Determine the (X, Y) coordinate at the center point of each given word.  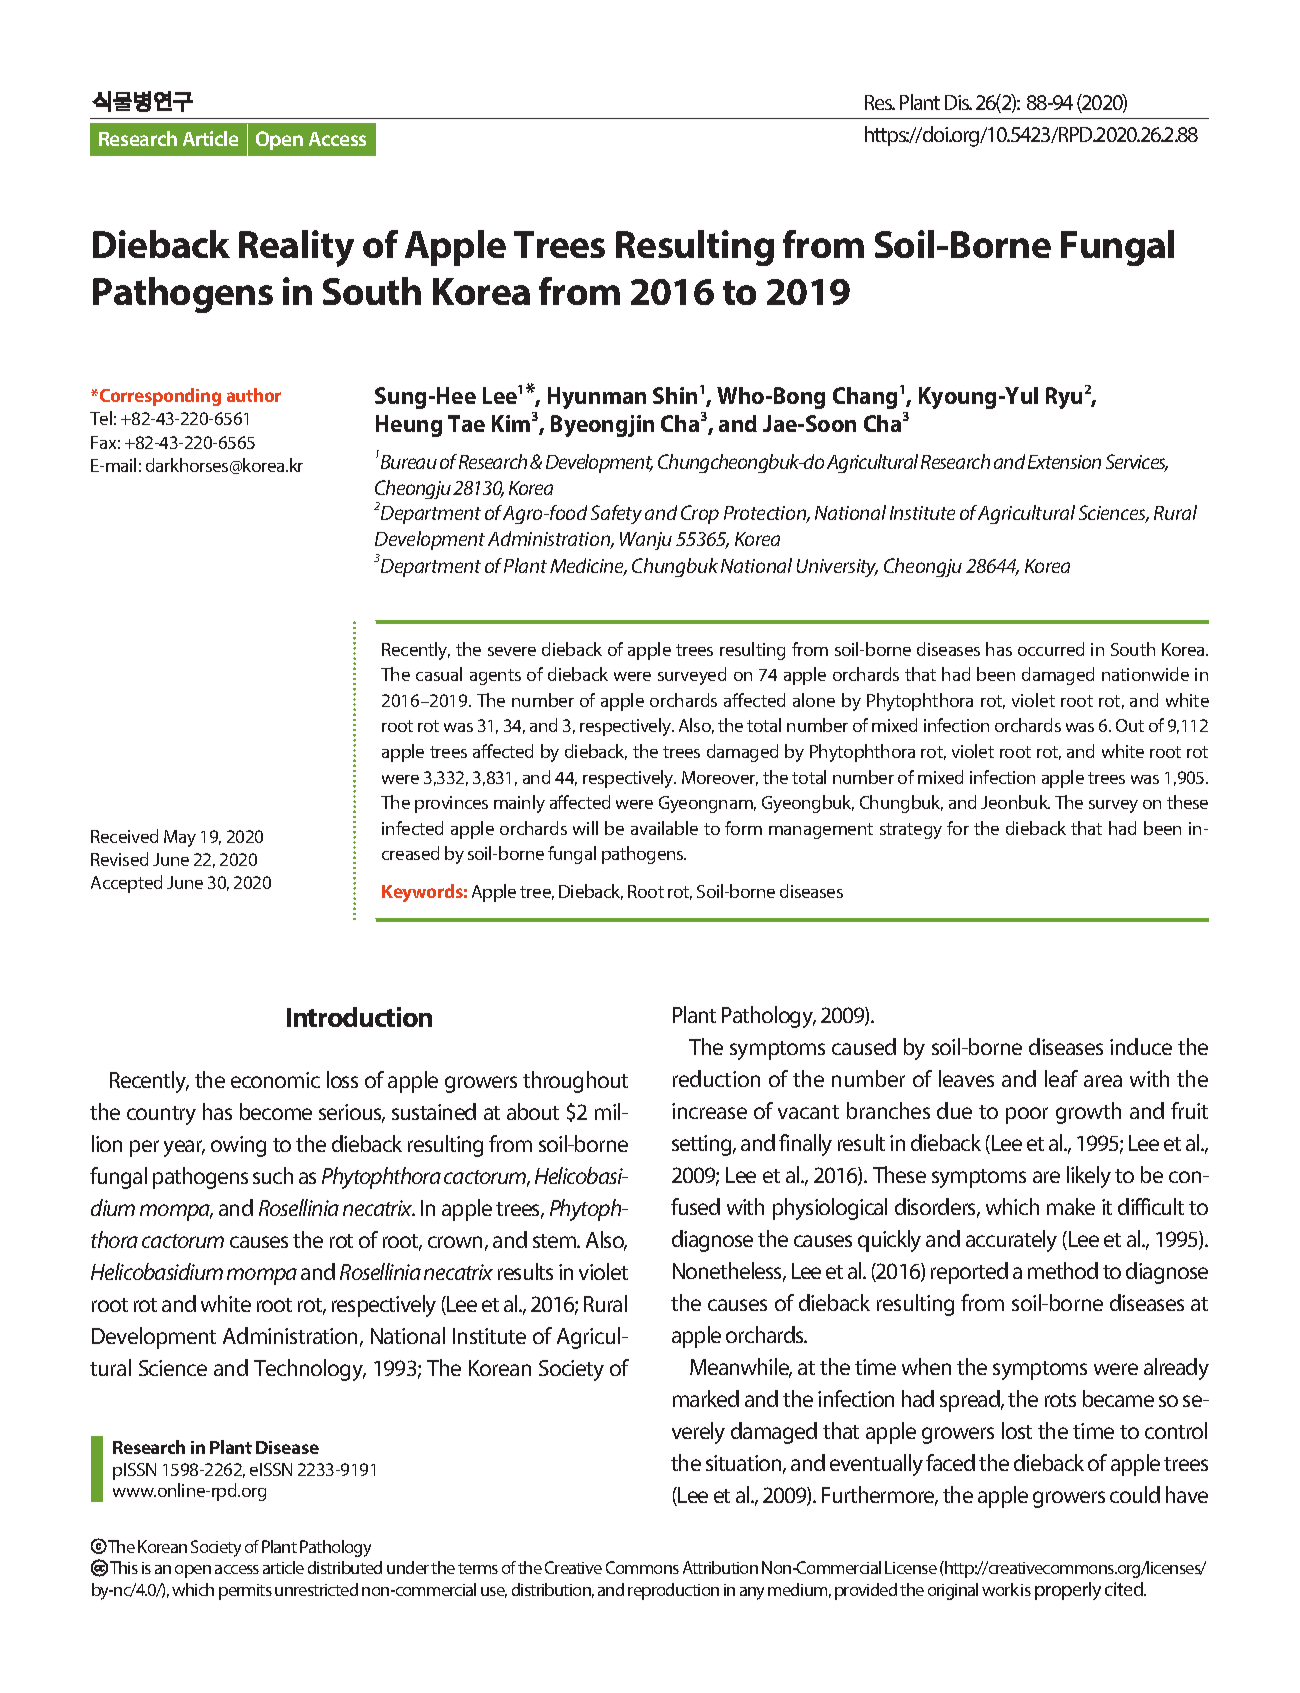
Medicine (588, 567)
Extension (1064, 462)
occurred (1051, 649)
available (664, 828)
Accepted (126, 884)
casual (439, 674)
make (1071, 1206)
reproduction (673, 1591)
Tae (466, 423)
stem (556, 1241)
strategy (911, 831)
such (273, 1175)
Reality (296, 248)
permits (245, 1592)
